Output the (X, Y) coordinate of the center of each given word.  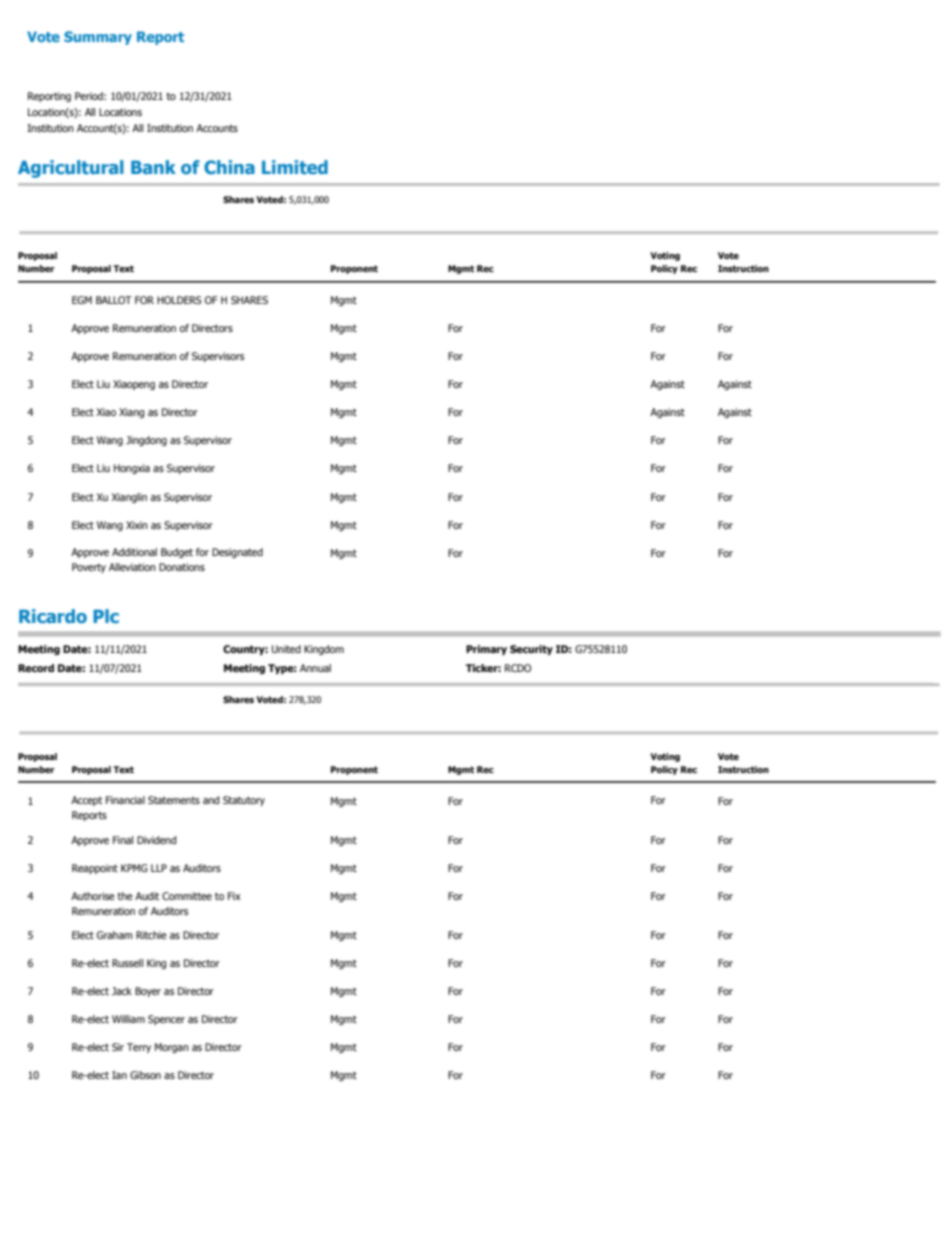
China (229, 167)
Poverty (89, 568)
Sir (118, 1047)
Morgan (172, 1048)
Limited (295, 167)
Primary (486, 650)
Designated (237, 553)
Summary (98, 38)
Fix (234, 896)
